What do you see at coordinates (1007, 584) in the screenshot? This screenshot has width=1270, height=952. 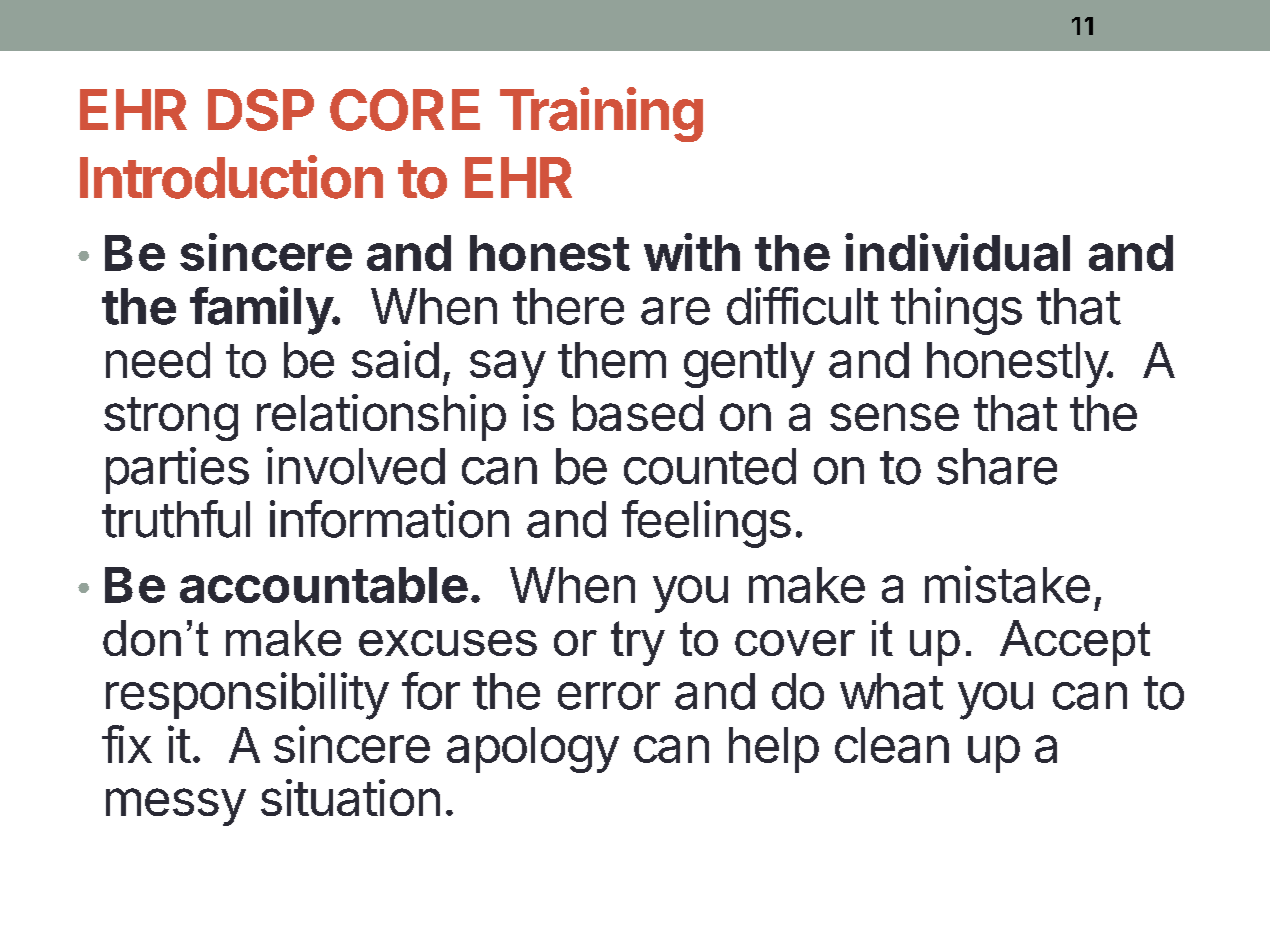 I see `mistake` at bounding box center [1007, 584].
